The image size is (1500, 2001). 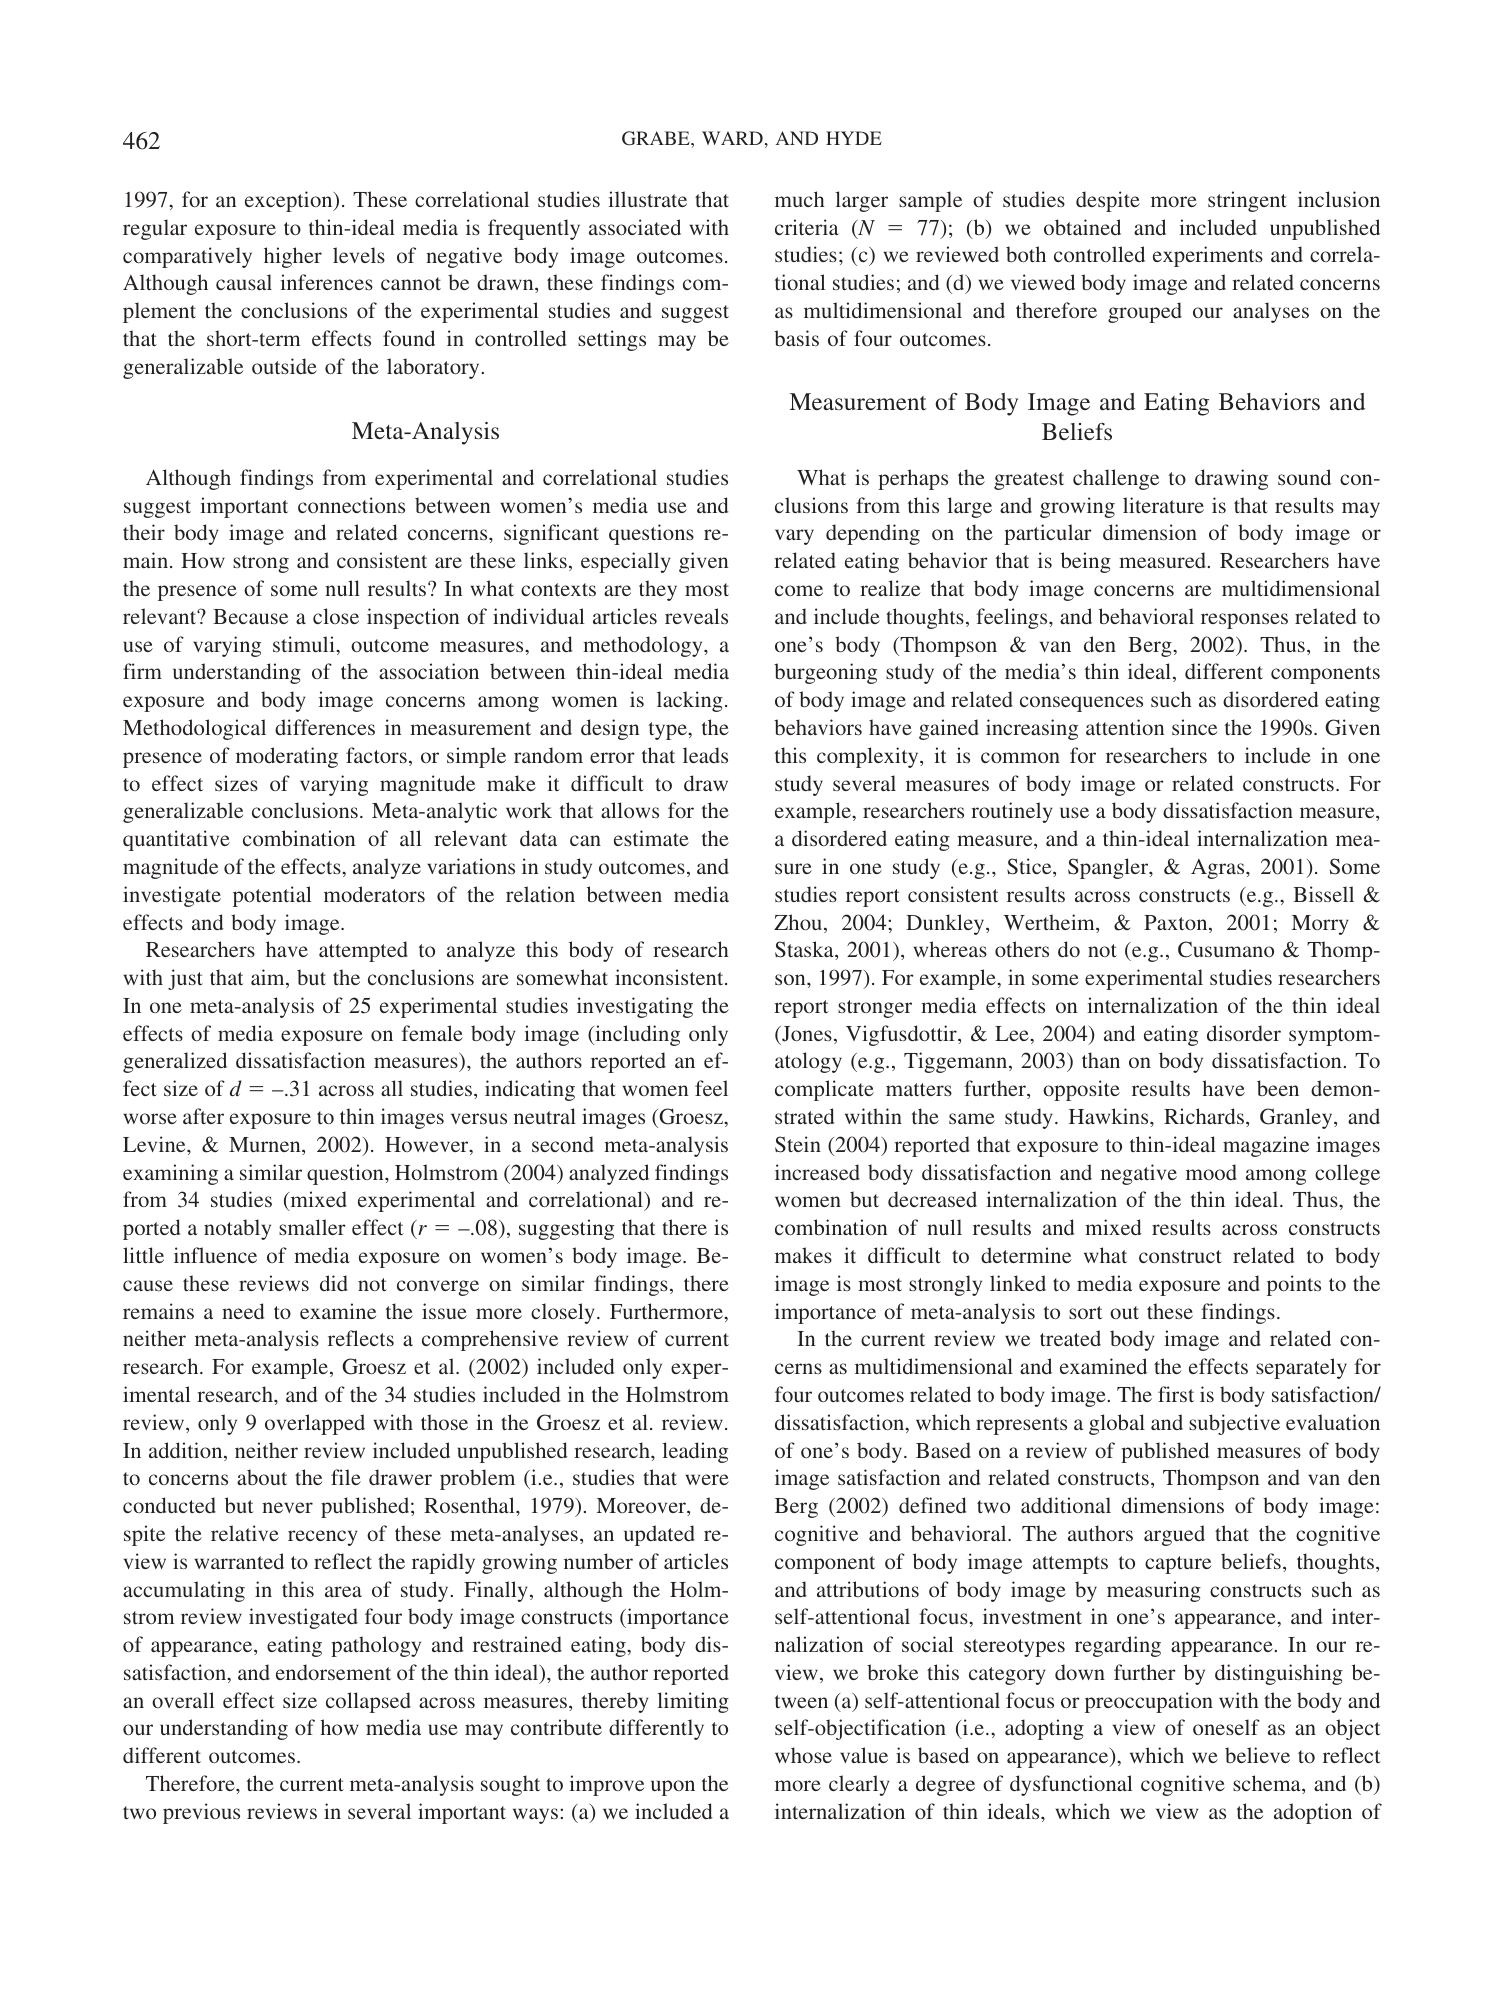 I want to click on believe, so click(x=1257, y=1755).
